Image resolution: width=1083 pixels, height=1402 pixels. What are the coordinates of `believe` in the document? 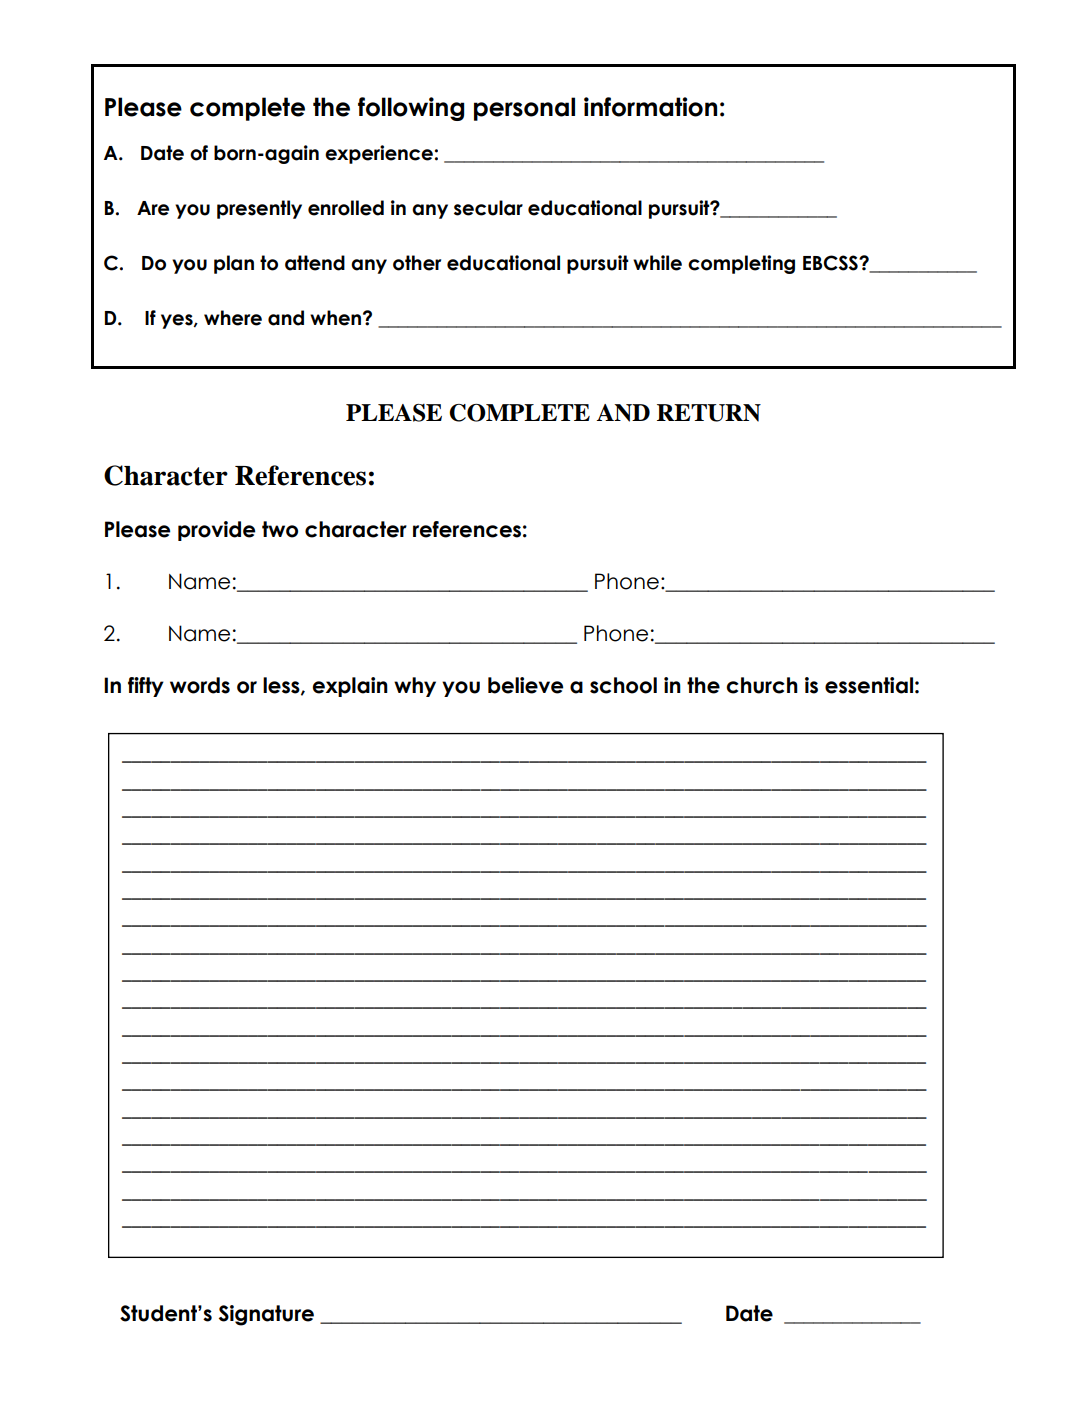 It's located at (525, 685).
